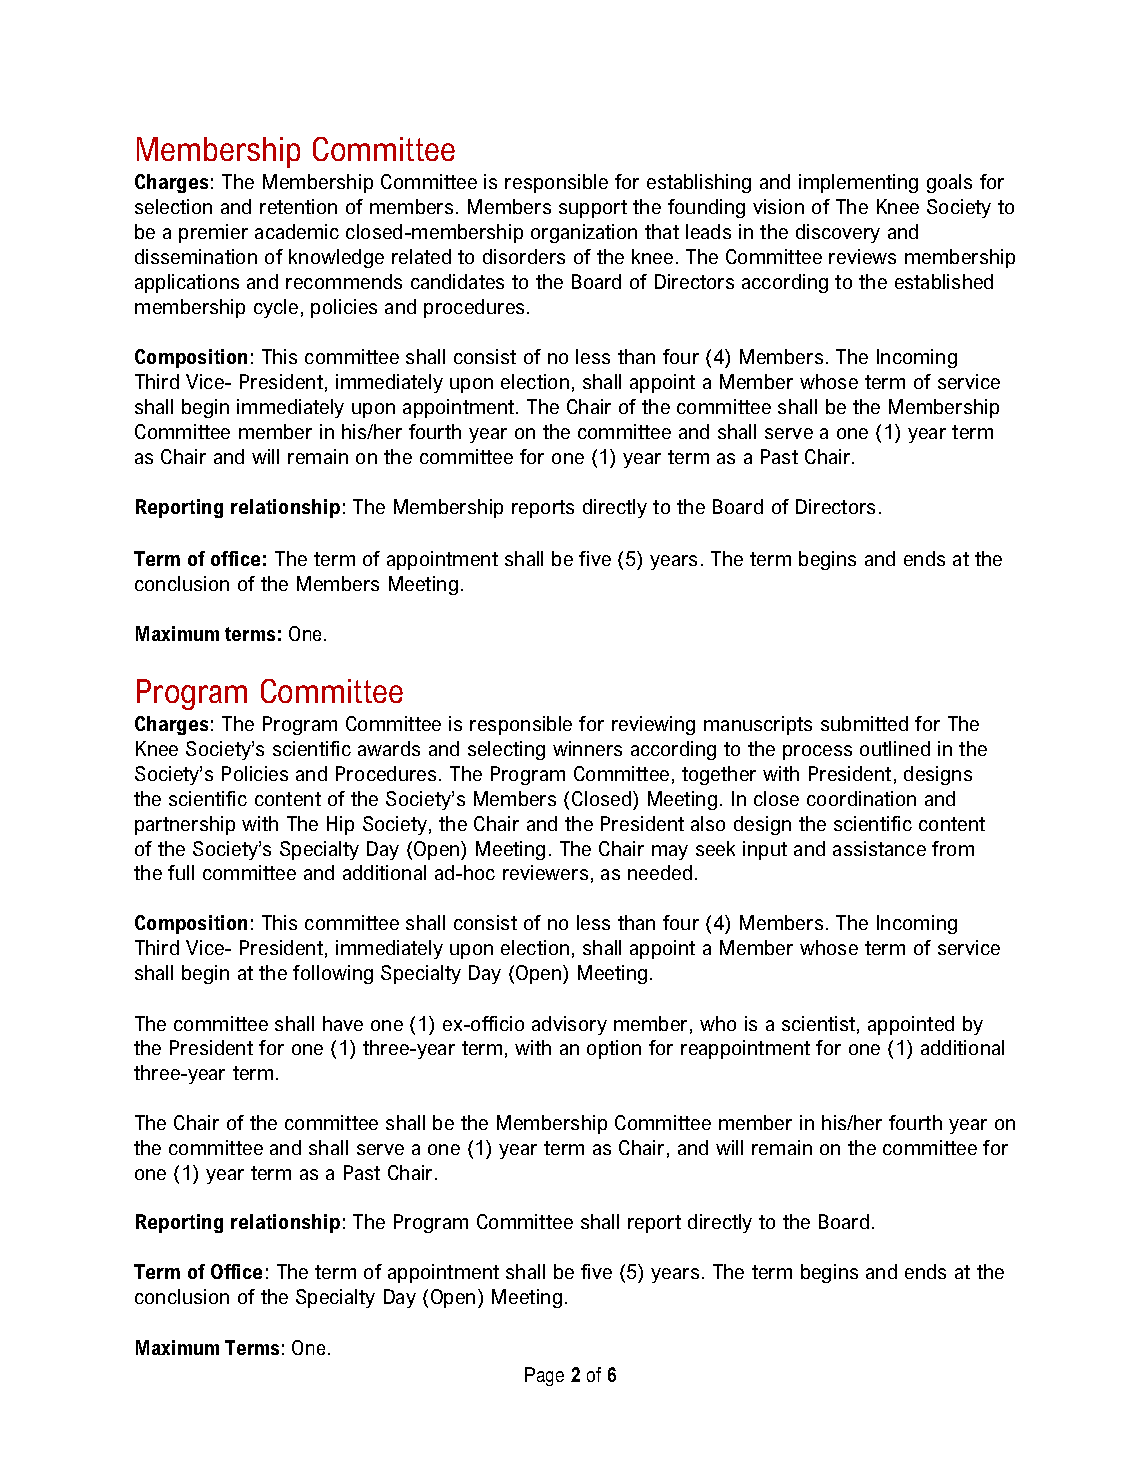 Image resolution: width=1143 pixels, height=1479 pixels. Describe the element at coordinates (297, 231) in the screenshot. I see `academic` at that location.
